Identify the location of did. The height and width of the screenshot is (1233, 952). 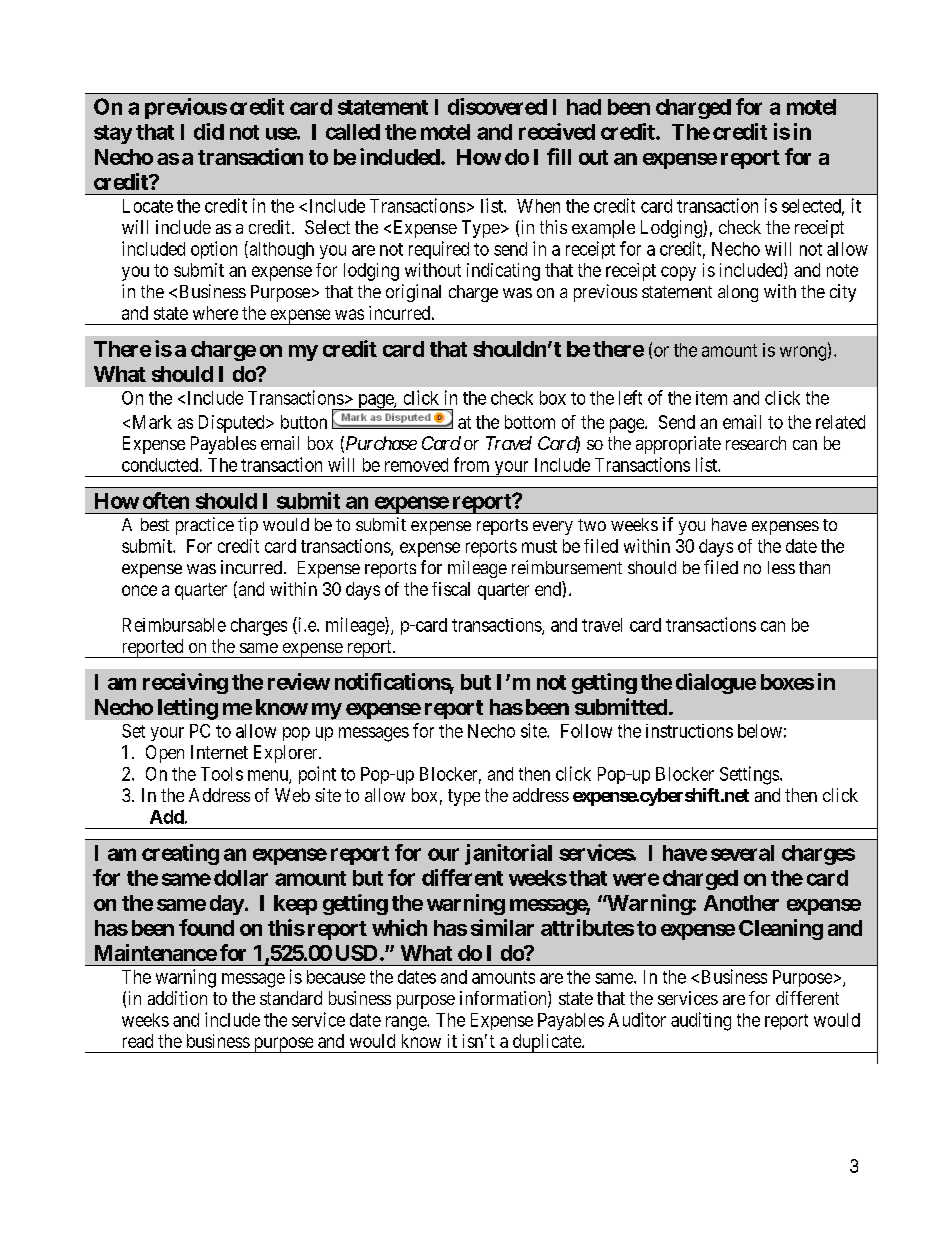
(209, 131).
